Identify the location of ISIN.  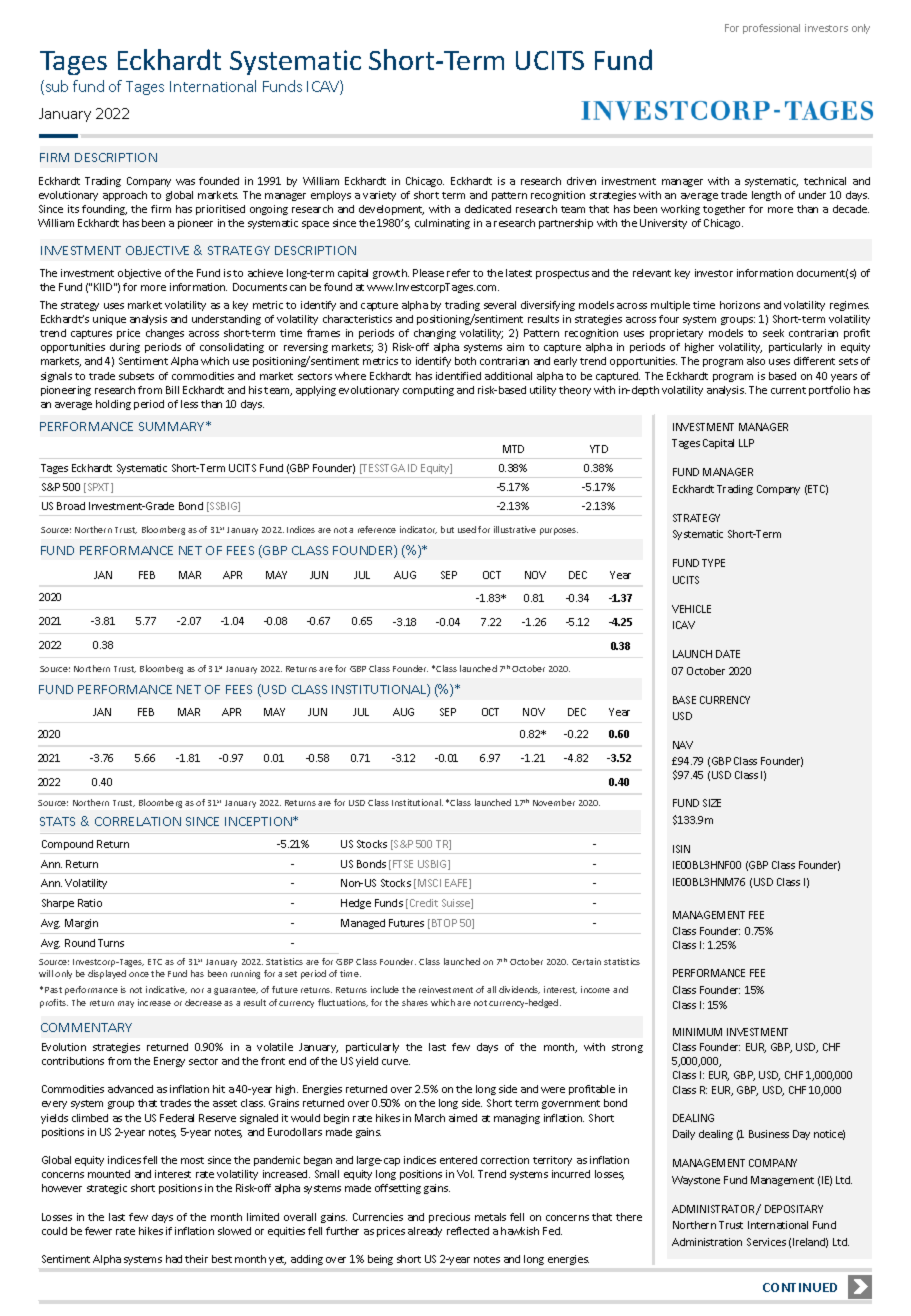
(681, 849).
